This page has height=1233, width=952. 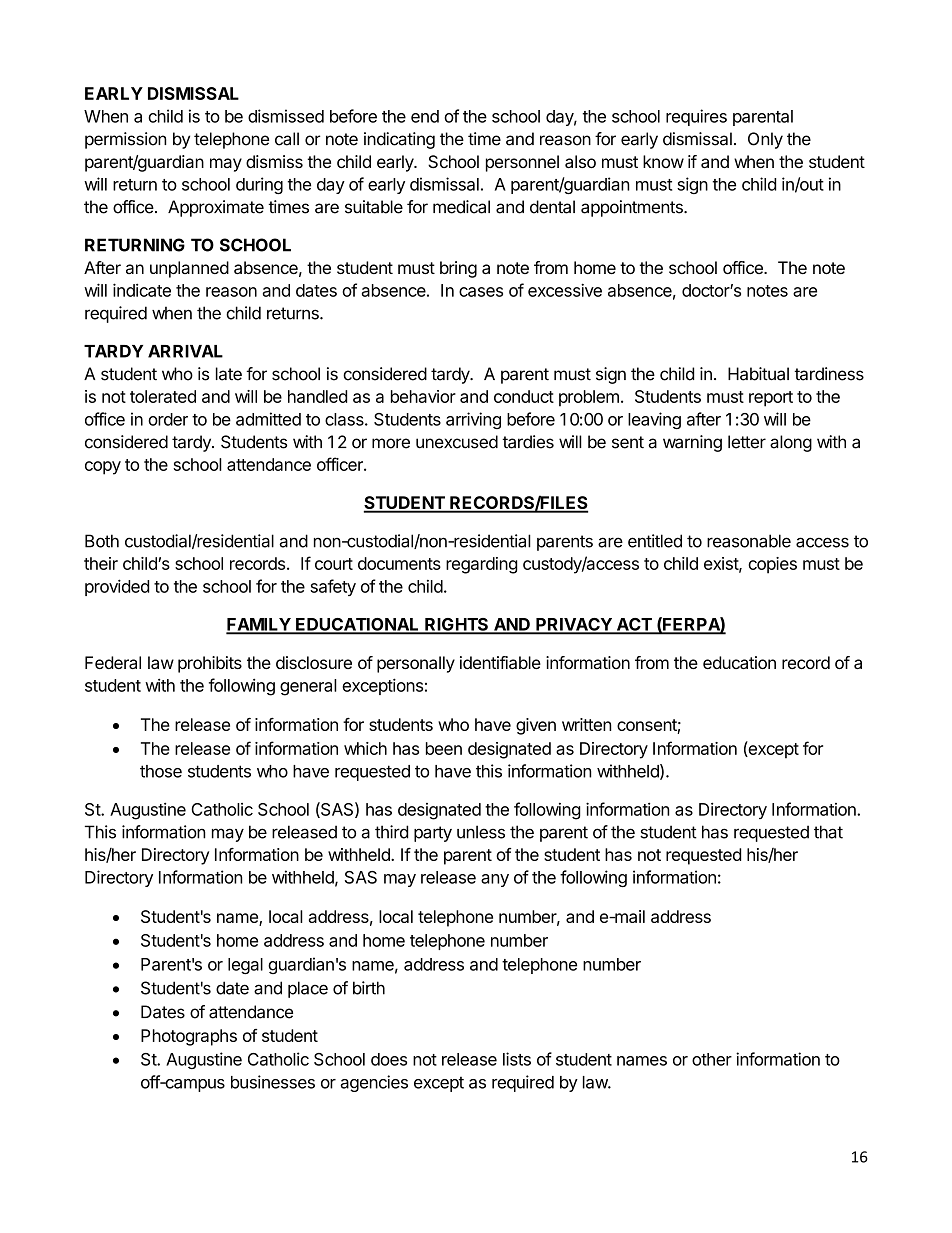 I want to click on identifiable, so click(x=500, y=662).
